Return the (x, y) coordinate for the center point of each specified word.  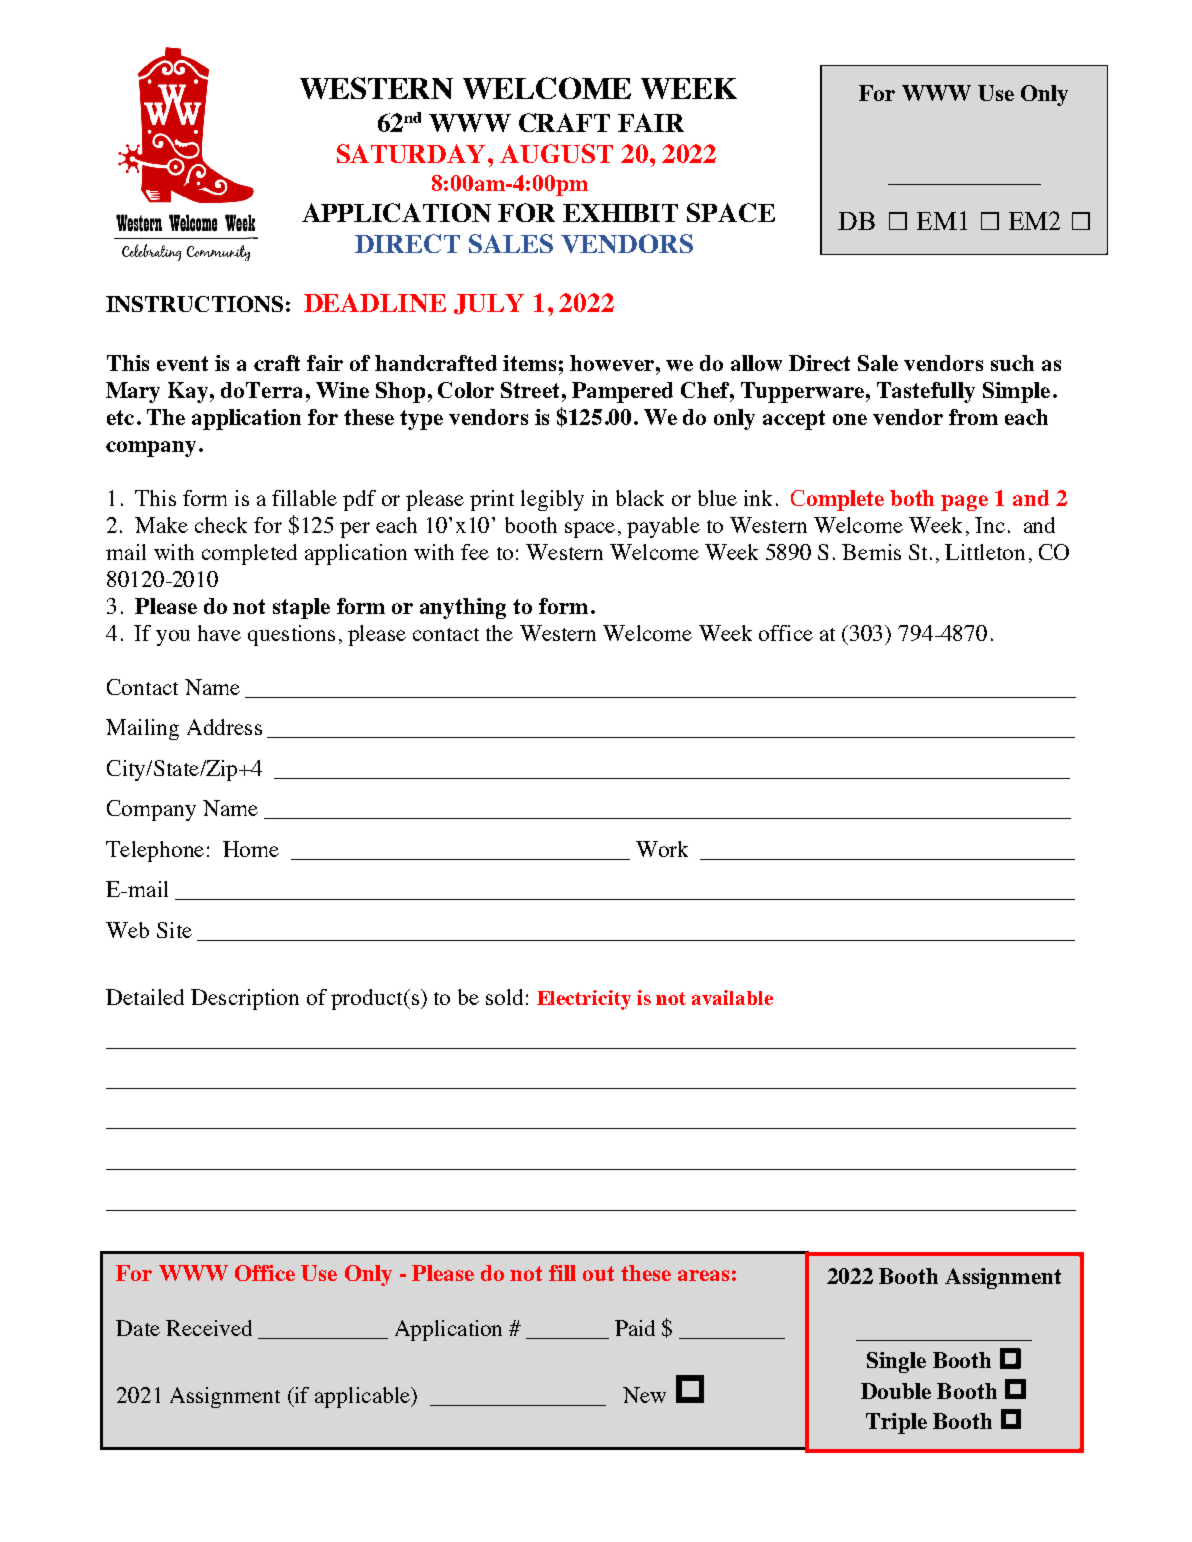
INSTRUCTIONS (194, 304)
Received (209, 1328)
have (219, 633)
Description (245, 999)
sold (504, 997)
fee (475, 552)
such (1012, 363)
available (732, 997)
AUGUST (556, 153)
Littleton (985, 552)
